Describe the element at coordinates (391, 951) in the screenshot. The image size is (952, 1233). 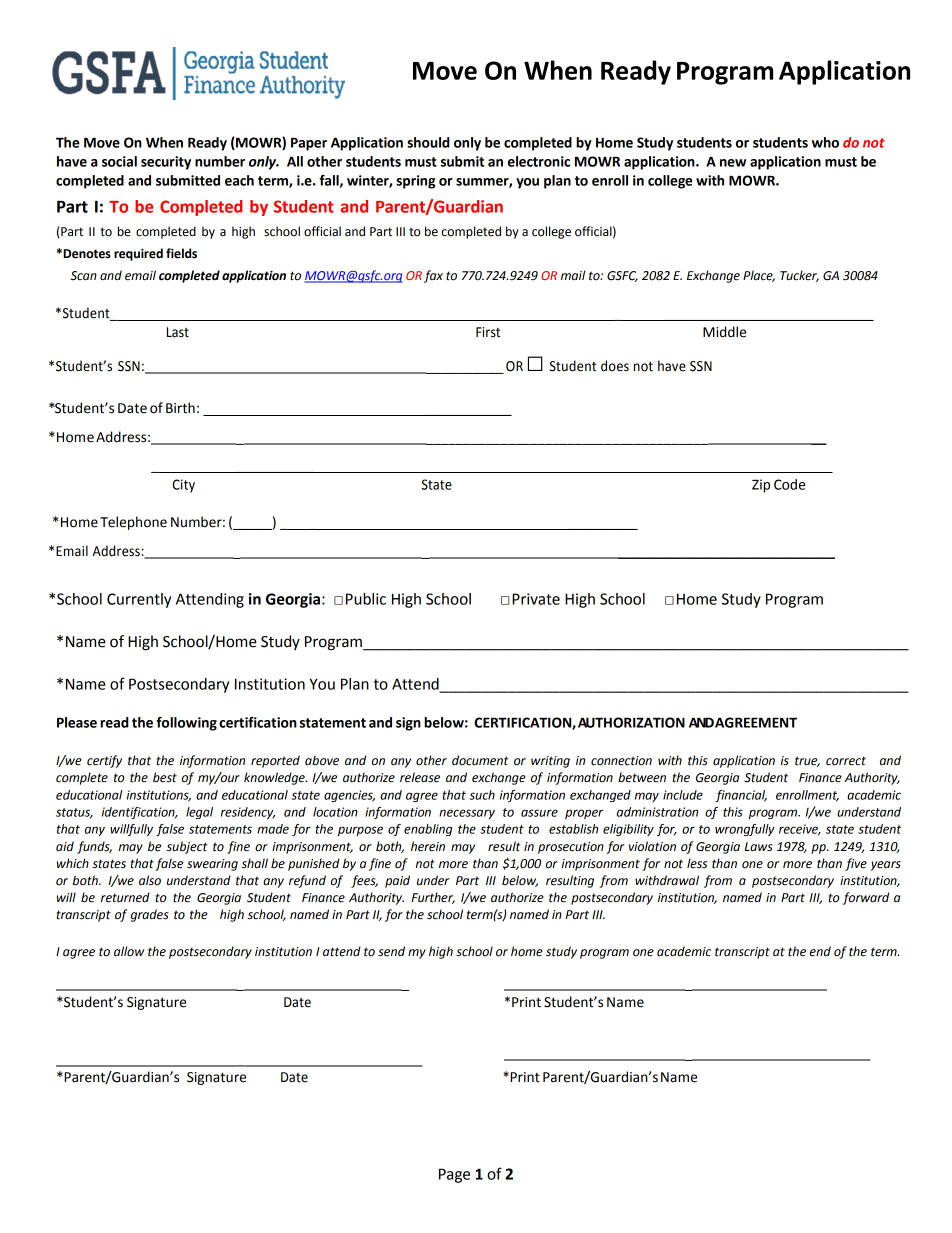
I see `send` at that location.
